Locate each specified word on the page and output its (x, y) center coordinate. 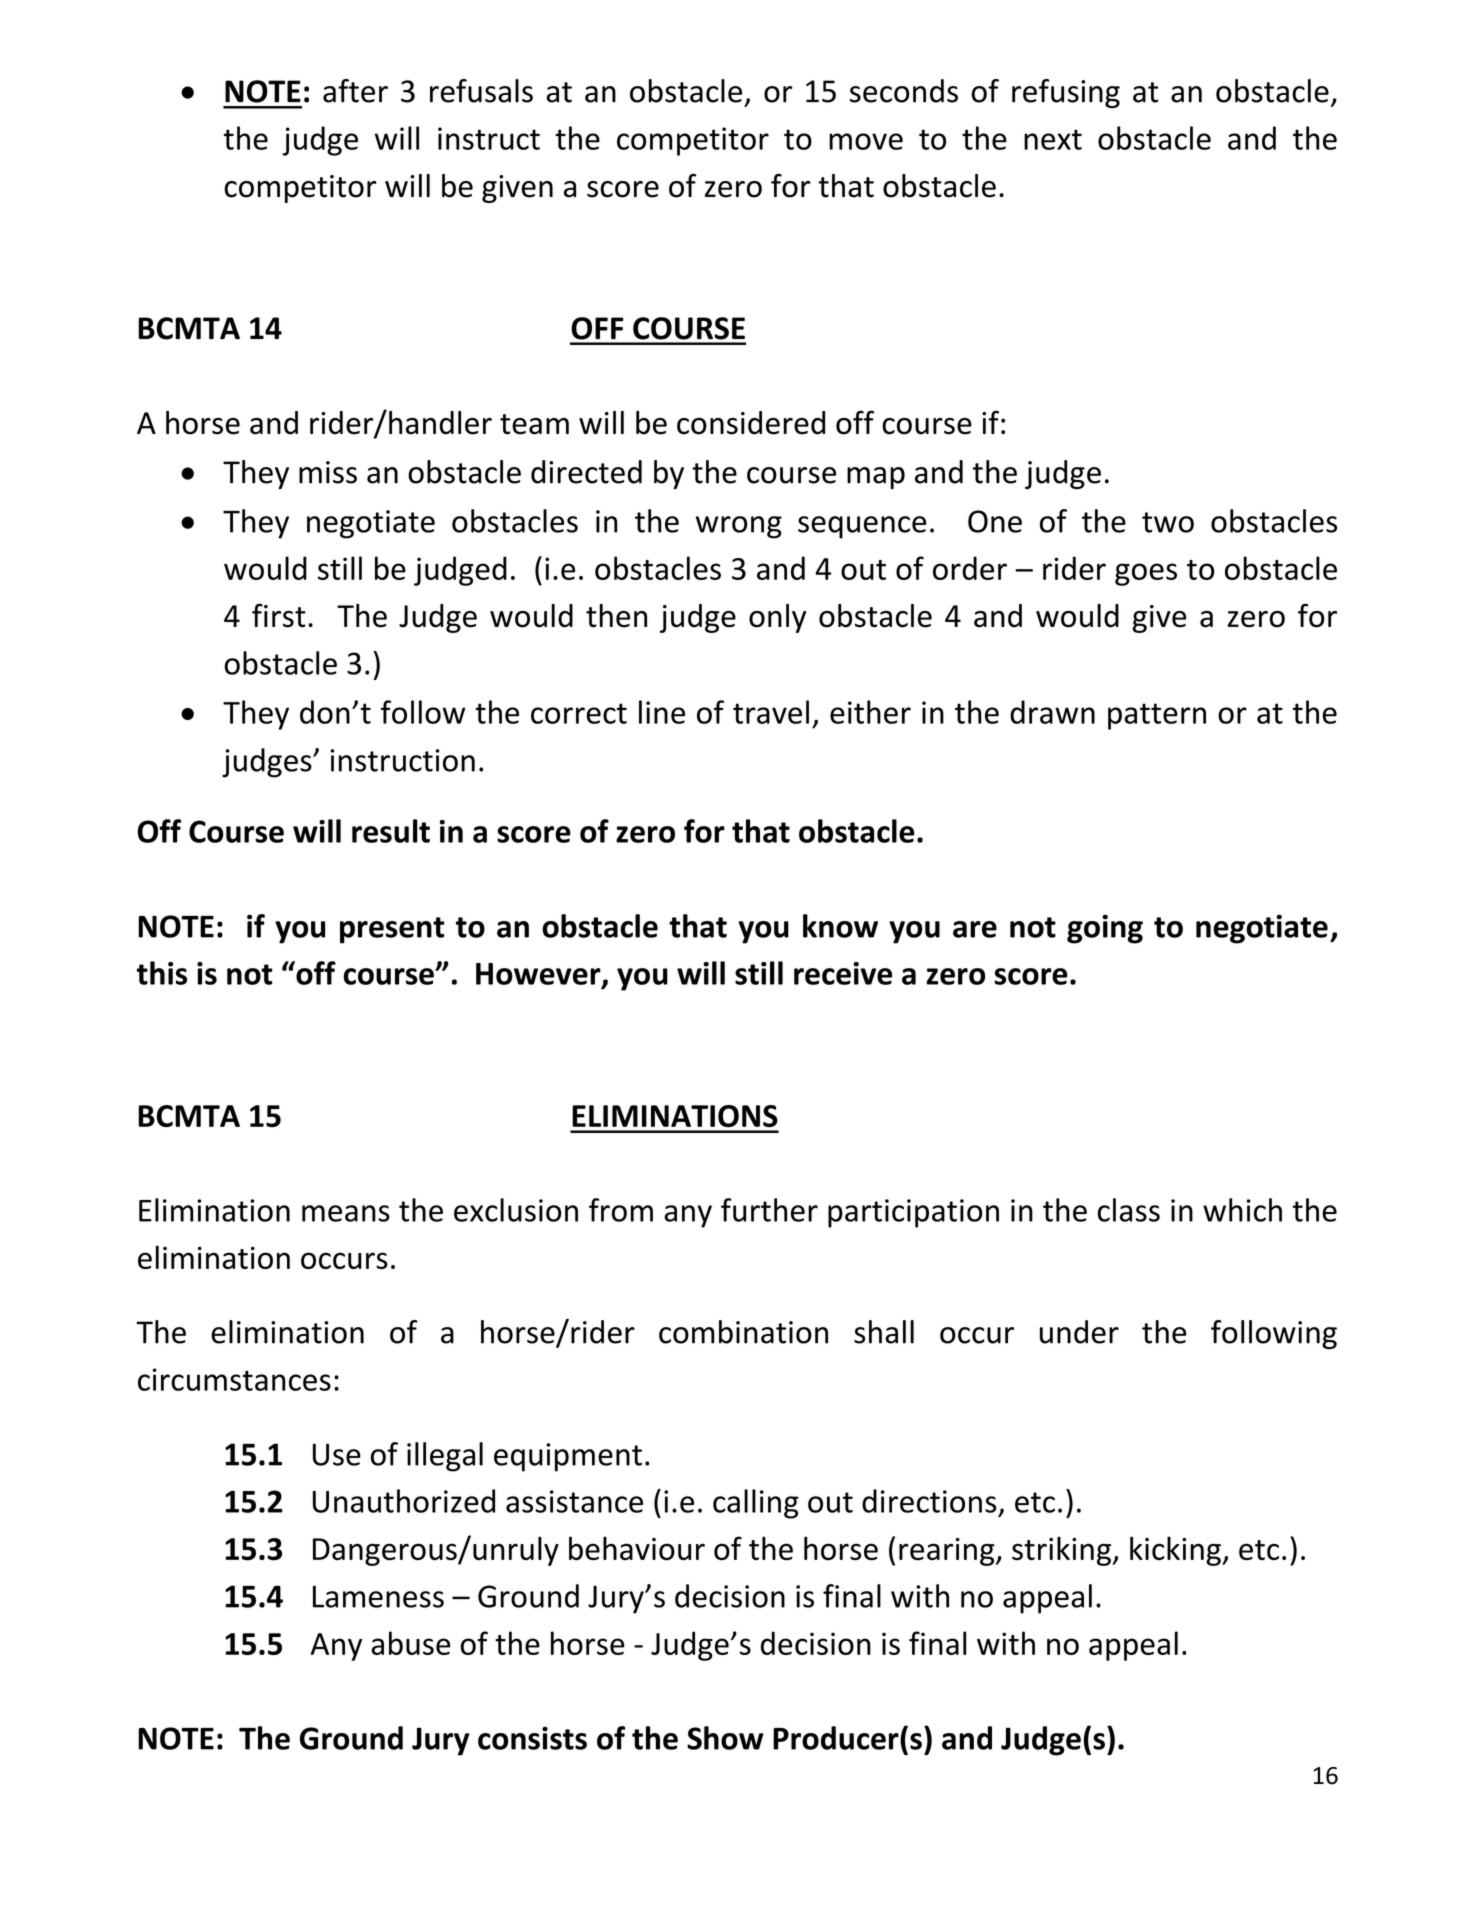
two (1168, 522)
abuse (411, 1643)
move (866, 141)
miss (328, 472)
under (1079, 1332)
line (662, 712)
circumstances (234, 1379)
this (162, 973)
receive (843, 973)
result (391, 831)
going (1105, 929)
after (355, 91)
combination (743, 1332)
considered (751, 423)
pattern (1157, 716)
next (1053, 139)
